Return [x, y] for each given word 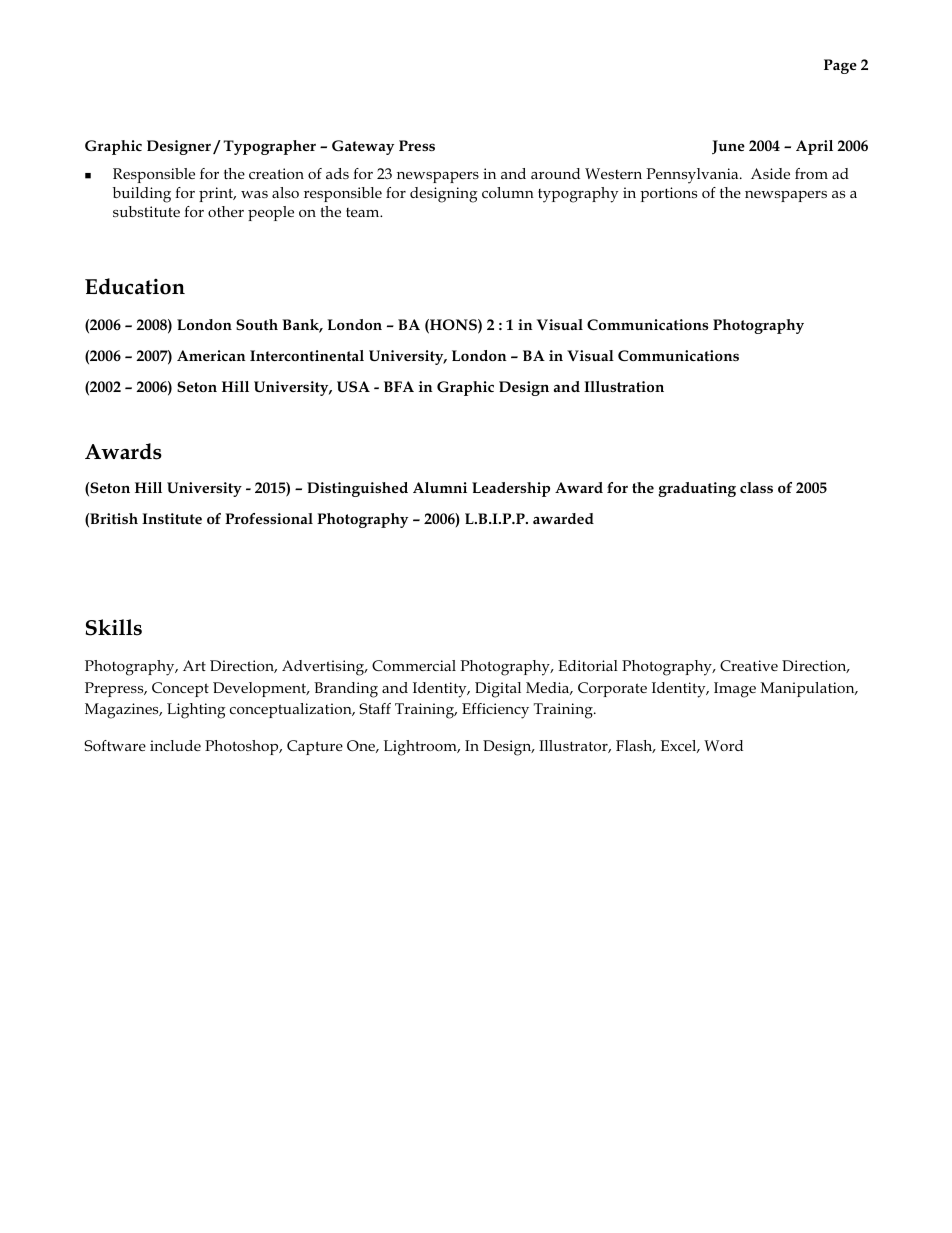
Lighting [196, 711]
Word [723, 745]
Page [840, 66]
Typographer [269, 147]
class [756, 487]
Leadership [511, 489]
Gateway [363, 147]
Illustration [624, 386]
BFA [399, 386]
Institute [172, 518]
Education [135, 286]
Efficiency [495, 711]
